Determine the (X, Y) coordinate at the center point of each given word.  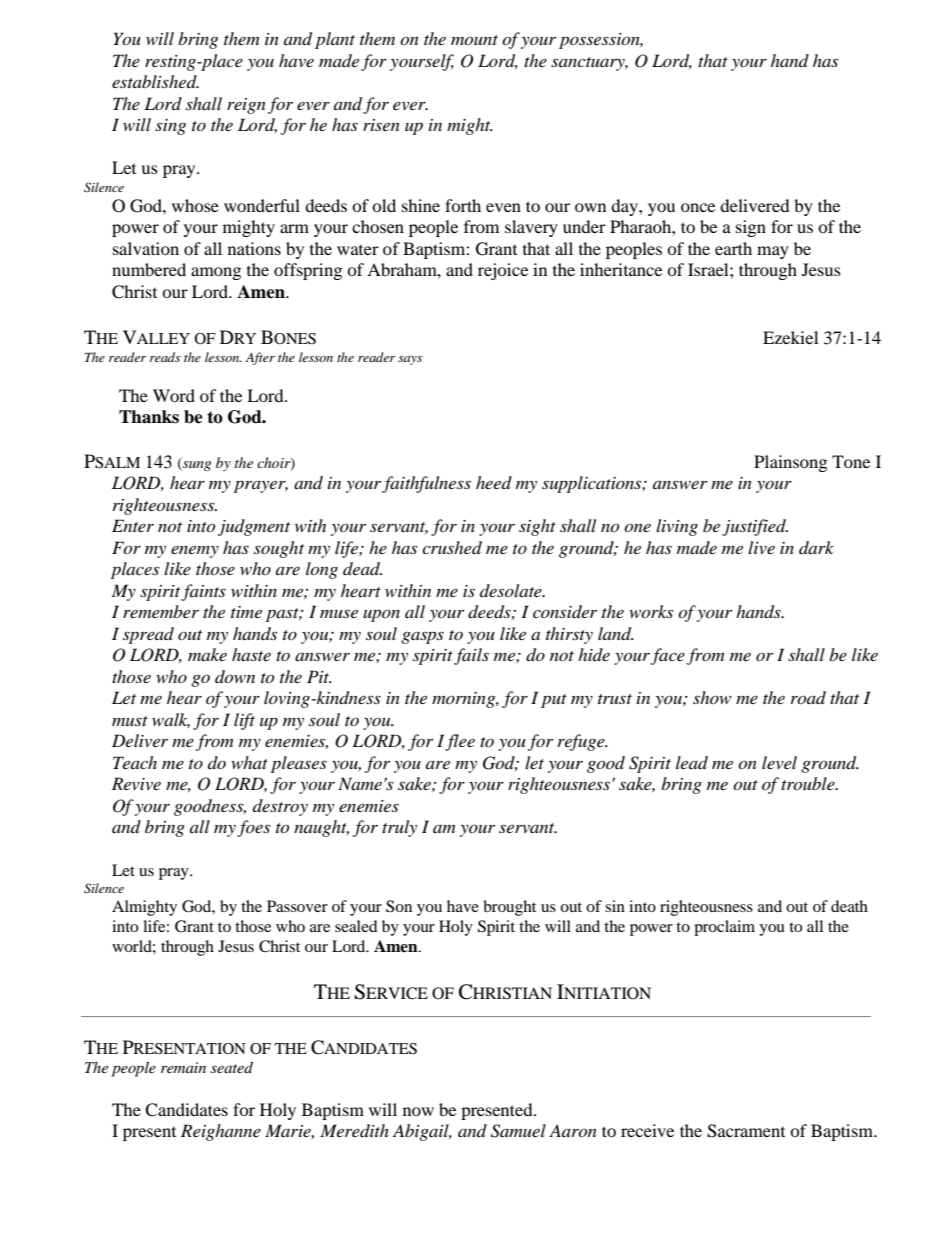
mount (474, 40)
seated (232, 1067)
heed (494, 482)
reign (246, 106)
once (698, 207)
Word (174, 395)
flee (460, 742)
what (249, 762)
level (779, 762)
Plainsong (790, 463)
